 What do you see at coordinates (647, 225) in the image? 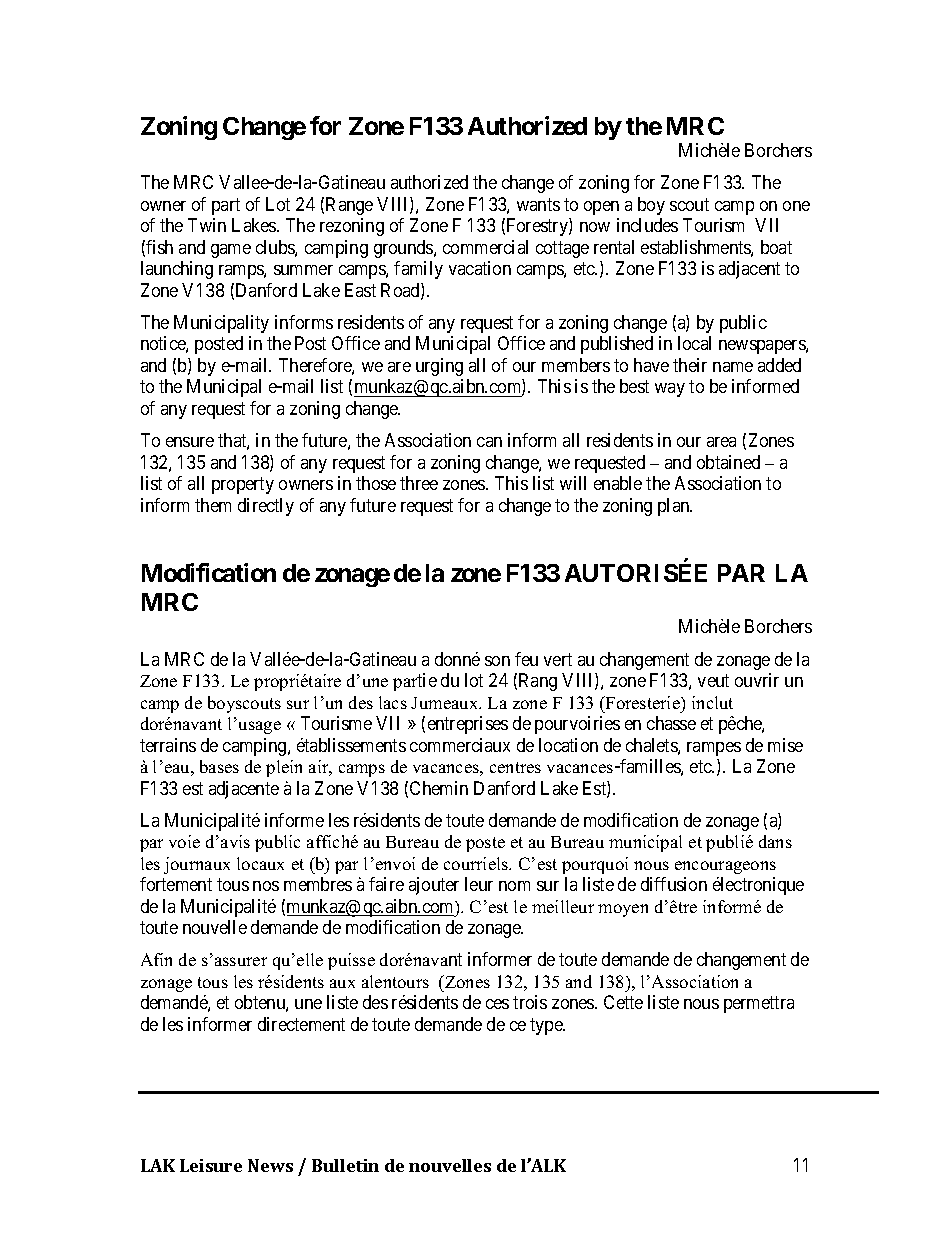
I see `includes` at bounding box center [647, 225].
